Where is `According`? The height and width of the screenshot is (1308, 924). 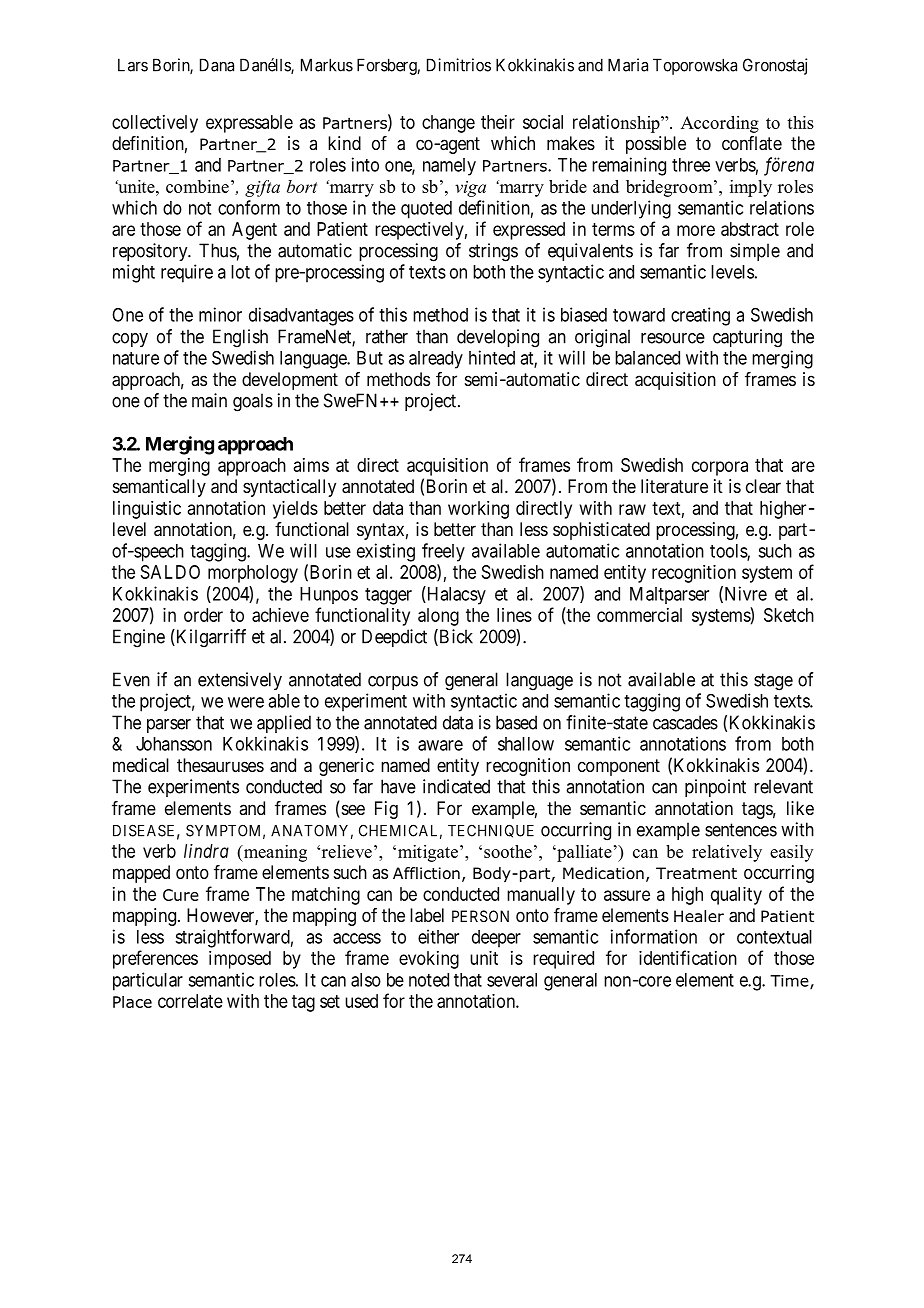
According is located at coordinates (720, 124).
